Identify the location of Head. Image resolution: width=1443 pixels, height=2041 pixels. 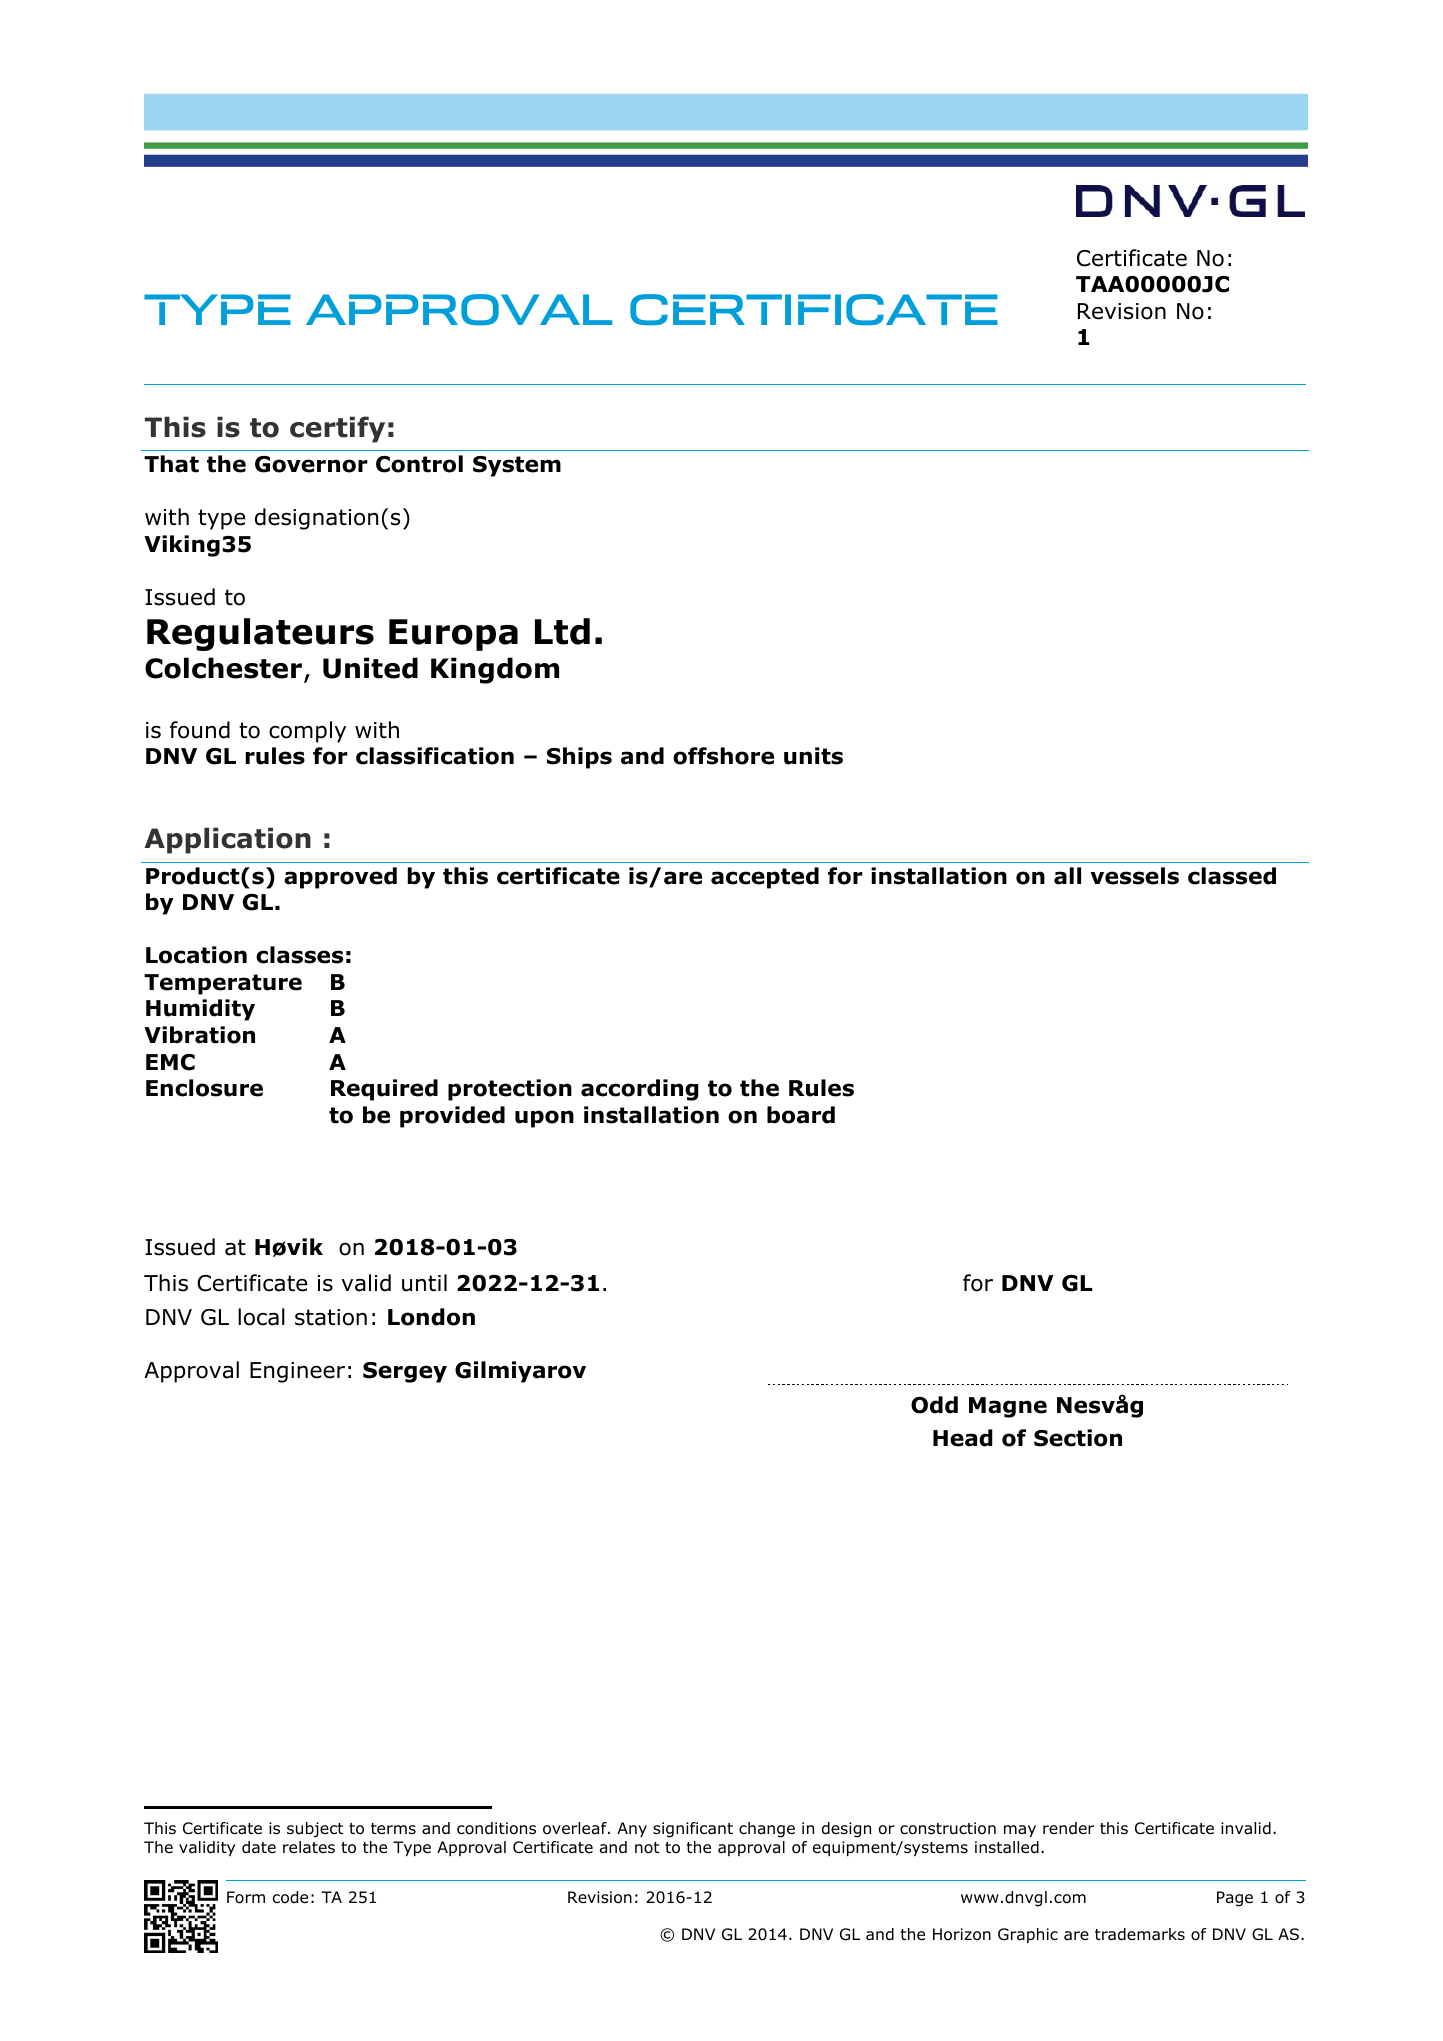
(963, 1438).
